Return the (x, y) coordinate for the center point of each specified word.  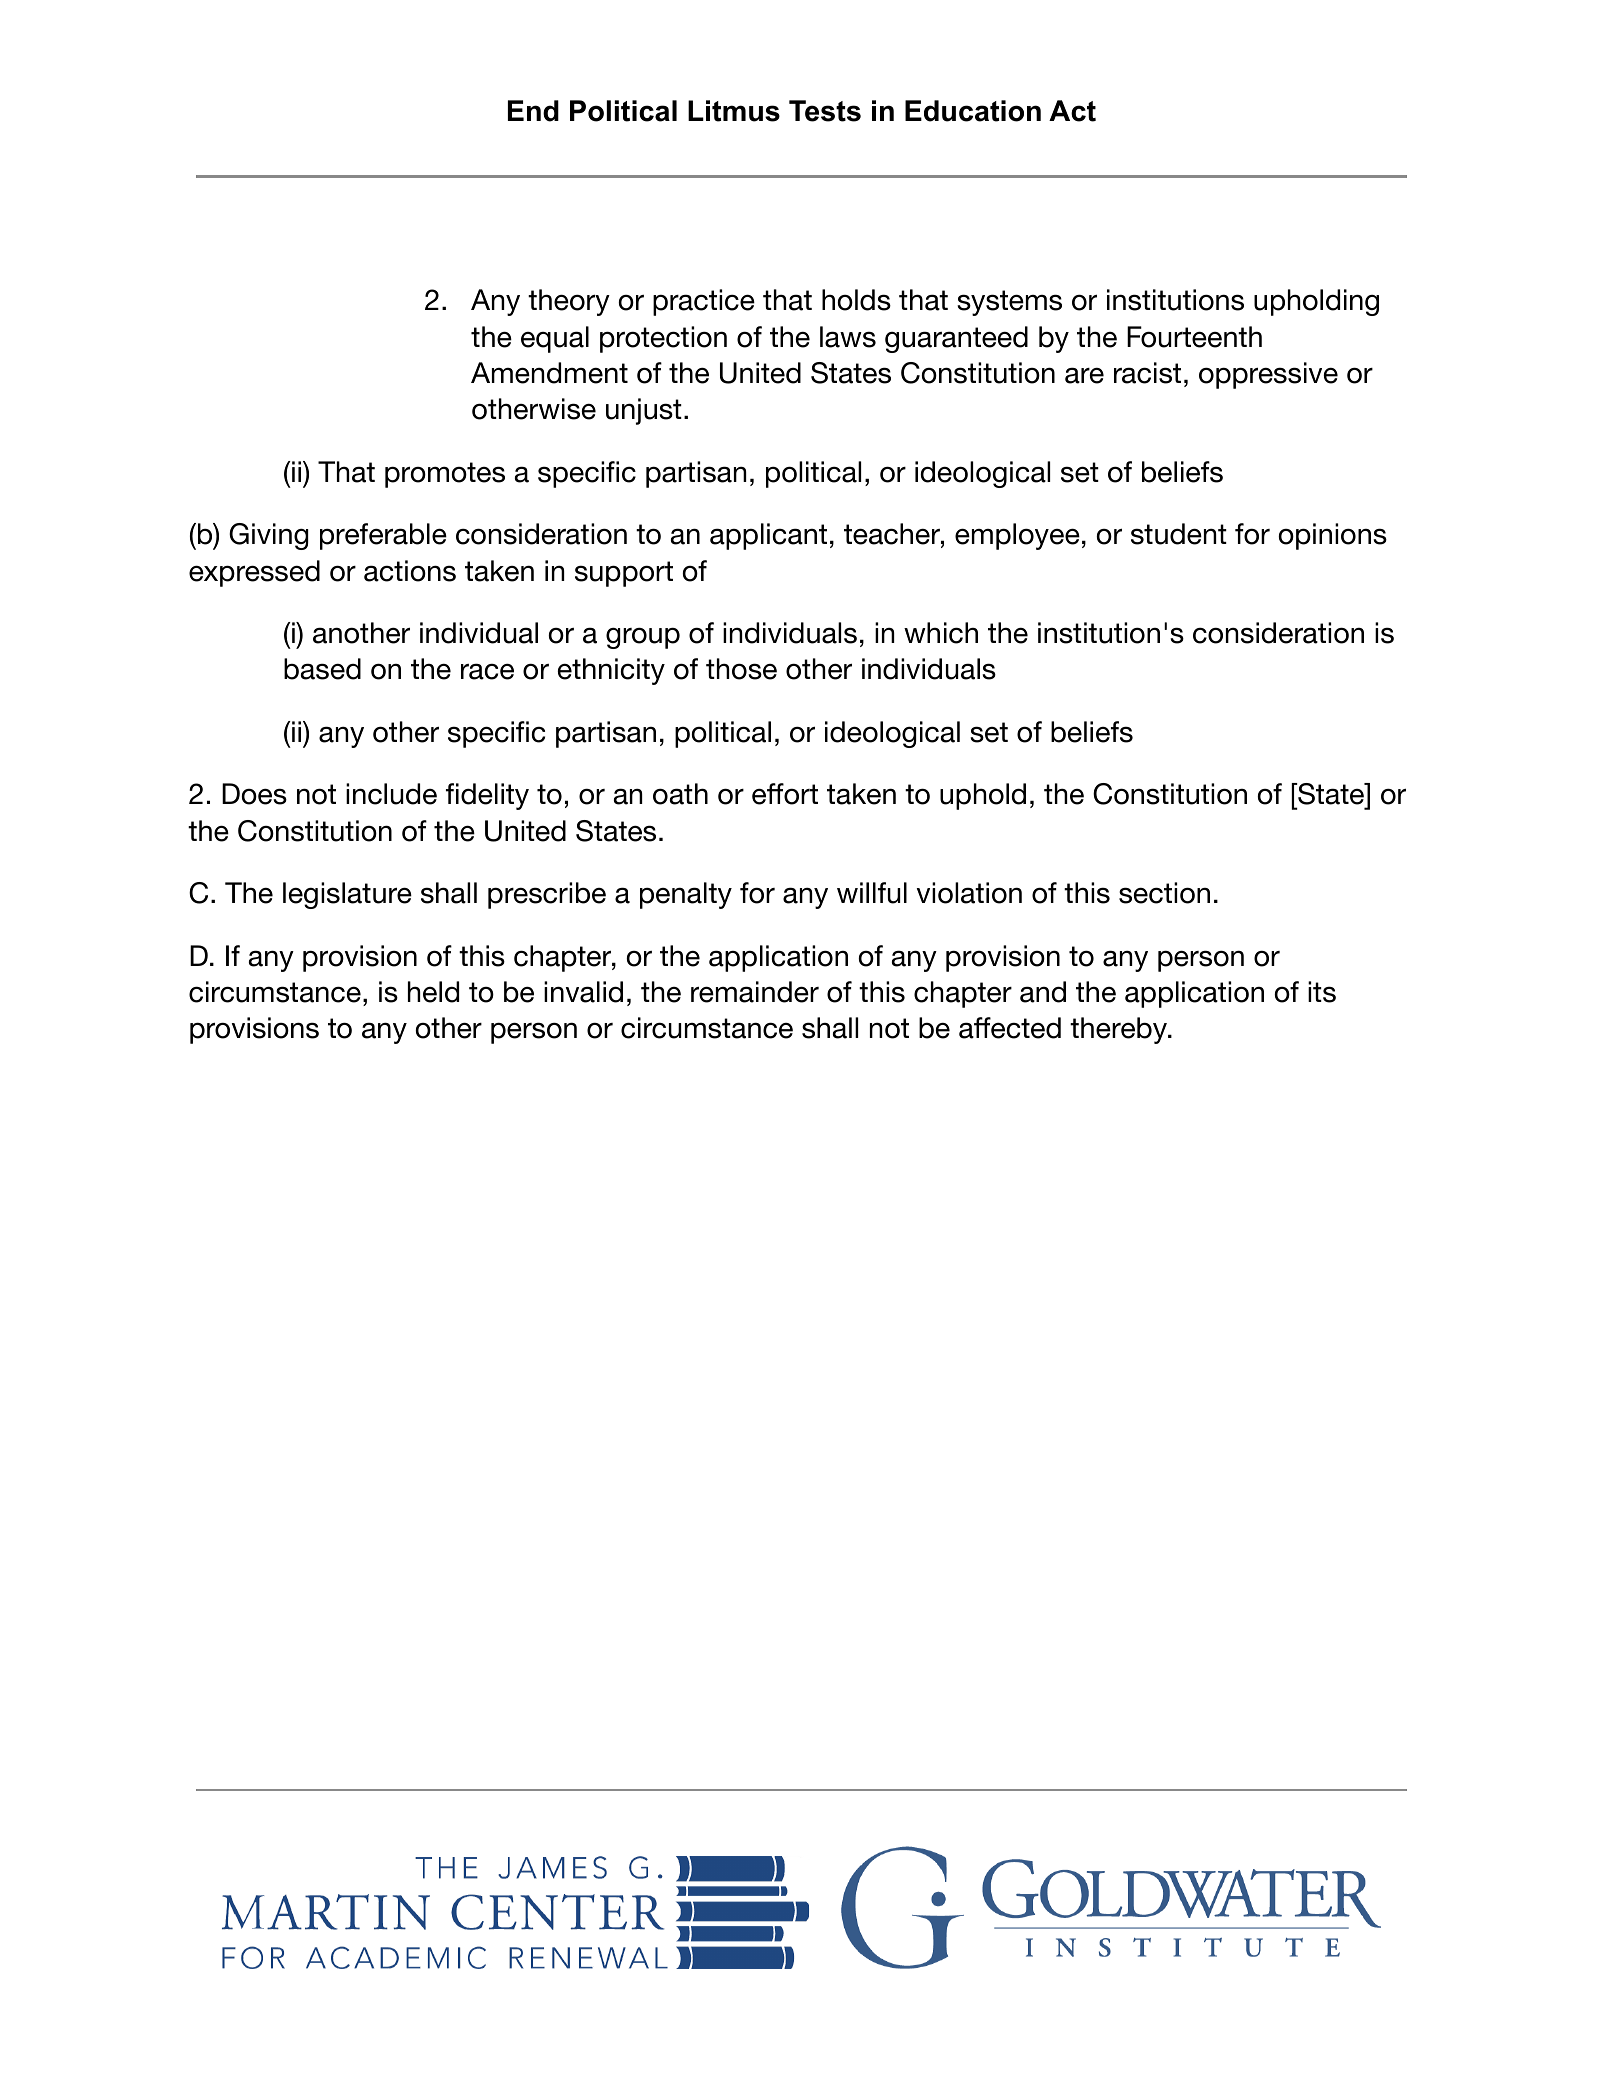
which (941, 633)
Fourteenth (1194, 337)
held (433, 992)
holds (856, 300)
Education (973, 111)
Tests (825, 111)
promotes (445, 475)
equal (555, 339)
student (1179, 534)
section (1164, 893)
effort (785, 794)
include (391, 794)
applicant (768, 536)
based (322, 669)
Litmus (734, 111)
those (741, 669)
